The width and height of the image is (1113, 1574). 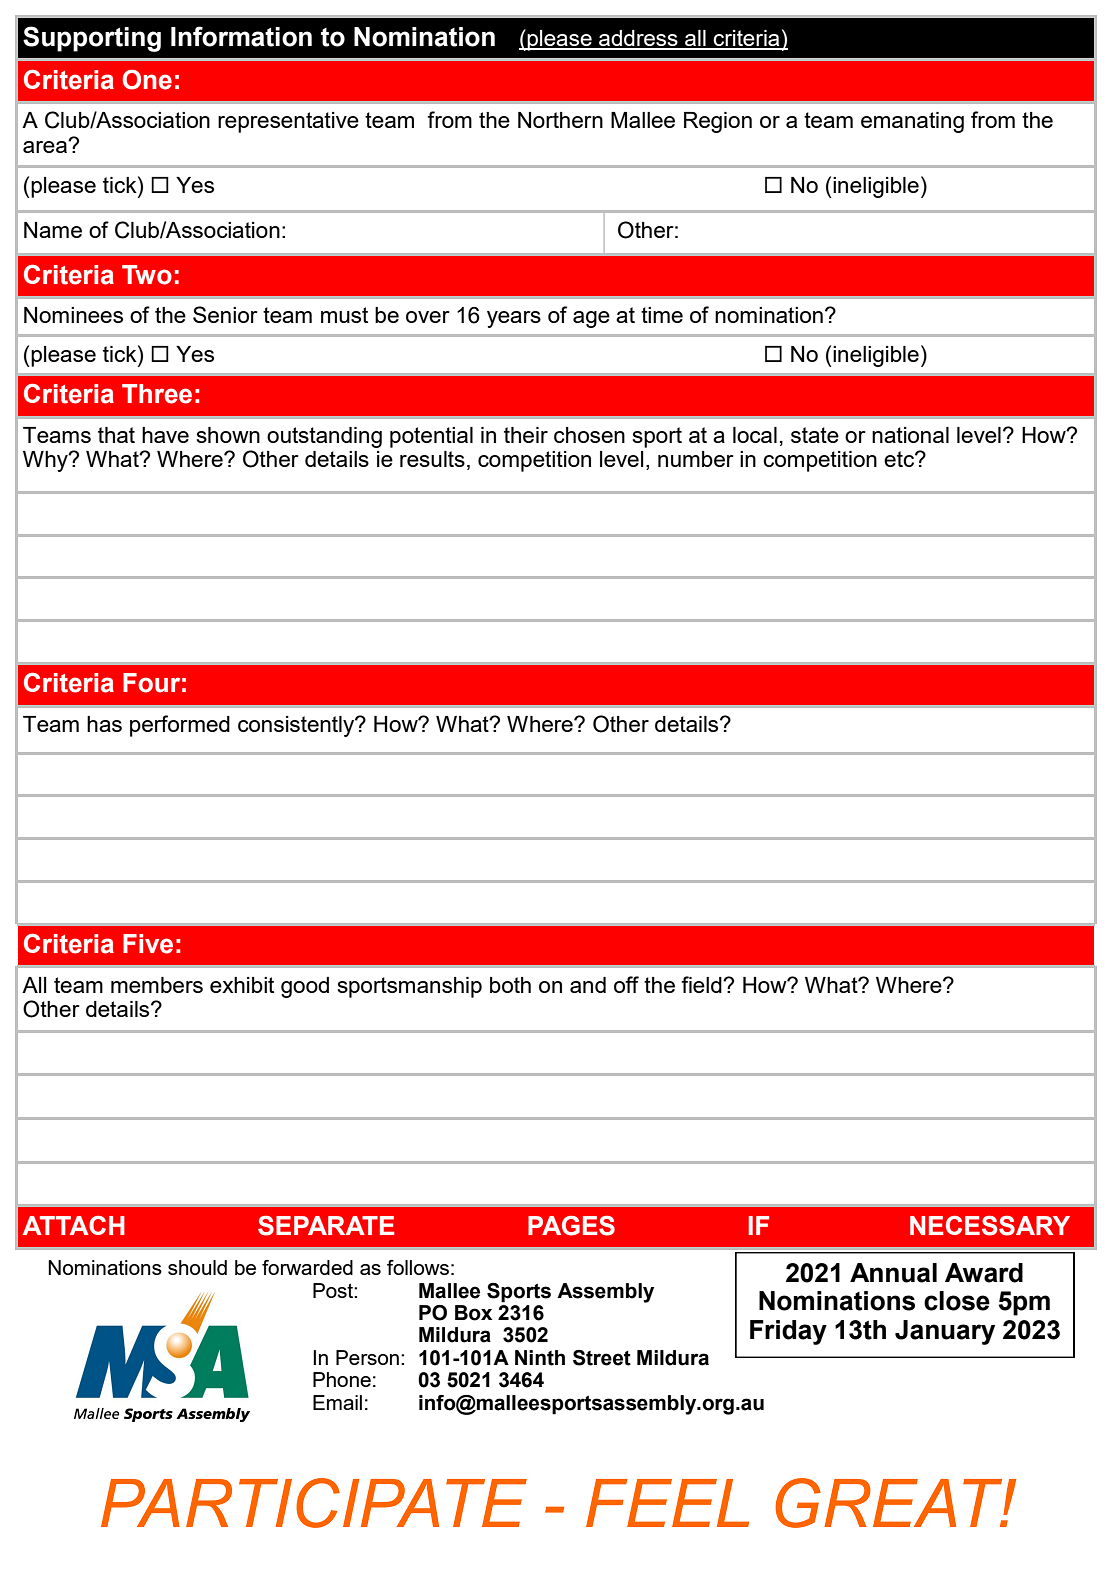 I want to click on etc, so click(x=900, y=459).
